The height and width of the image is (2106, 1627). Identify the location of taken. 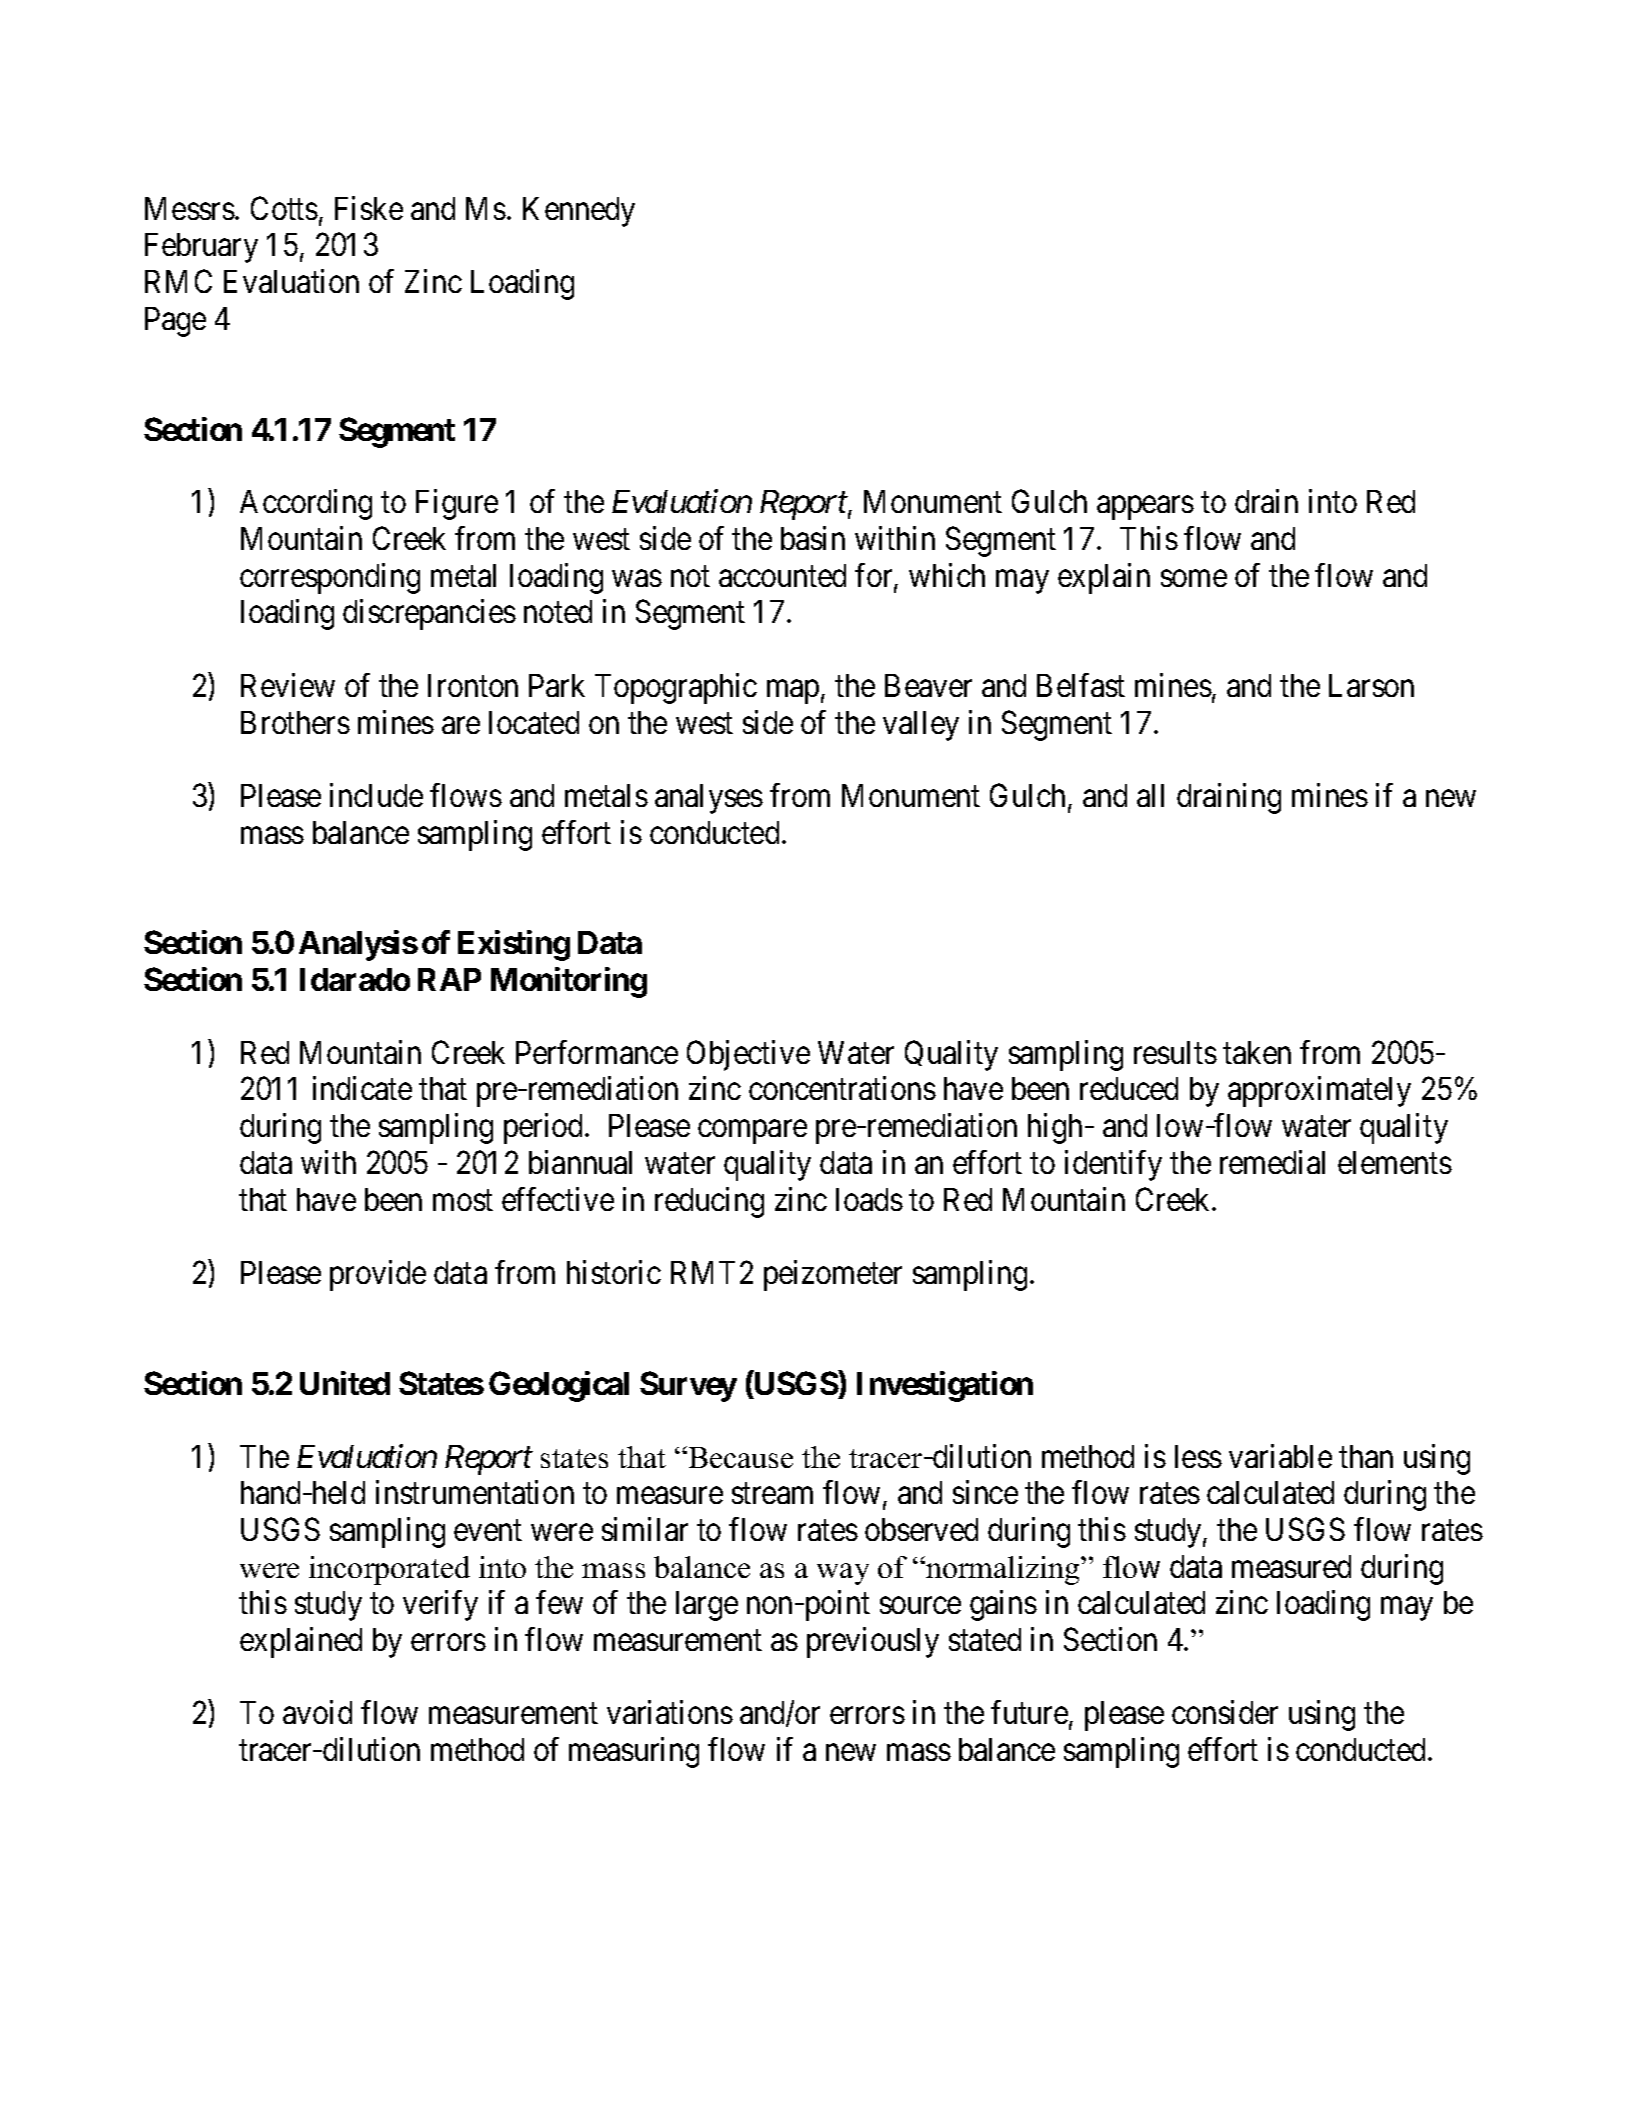
(1257, 1052).
